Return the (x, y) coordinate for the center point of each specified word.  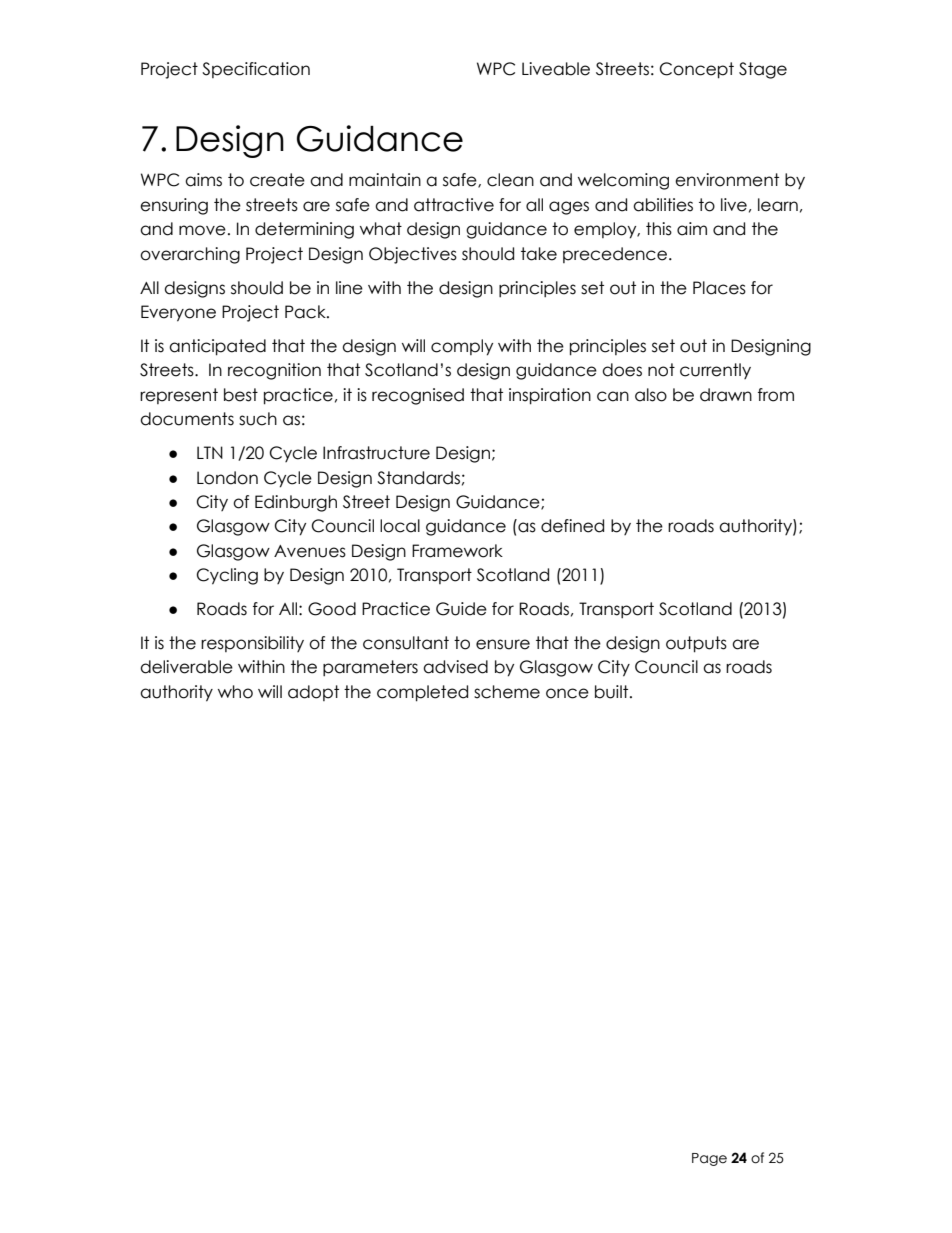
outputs (696, 644)
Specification (256, 70)
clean (510, 180)
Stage (763, 70)
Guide (461, 609)
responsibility (252, 644)
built (613, 692)
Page (709, 1159)
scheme (507, 692)
